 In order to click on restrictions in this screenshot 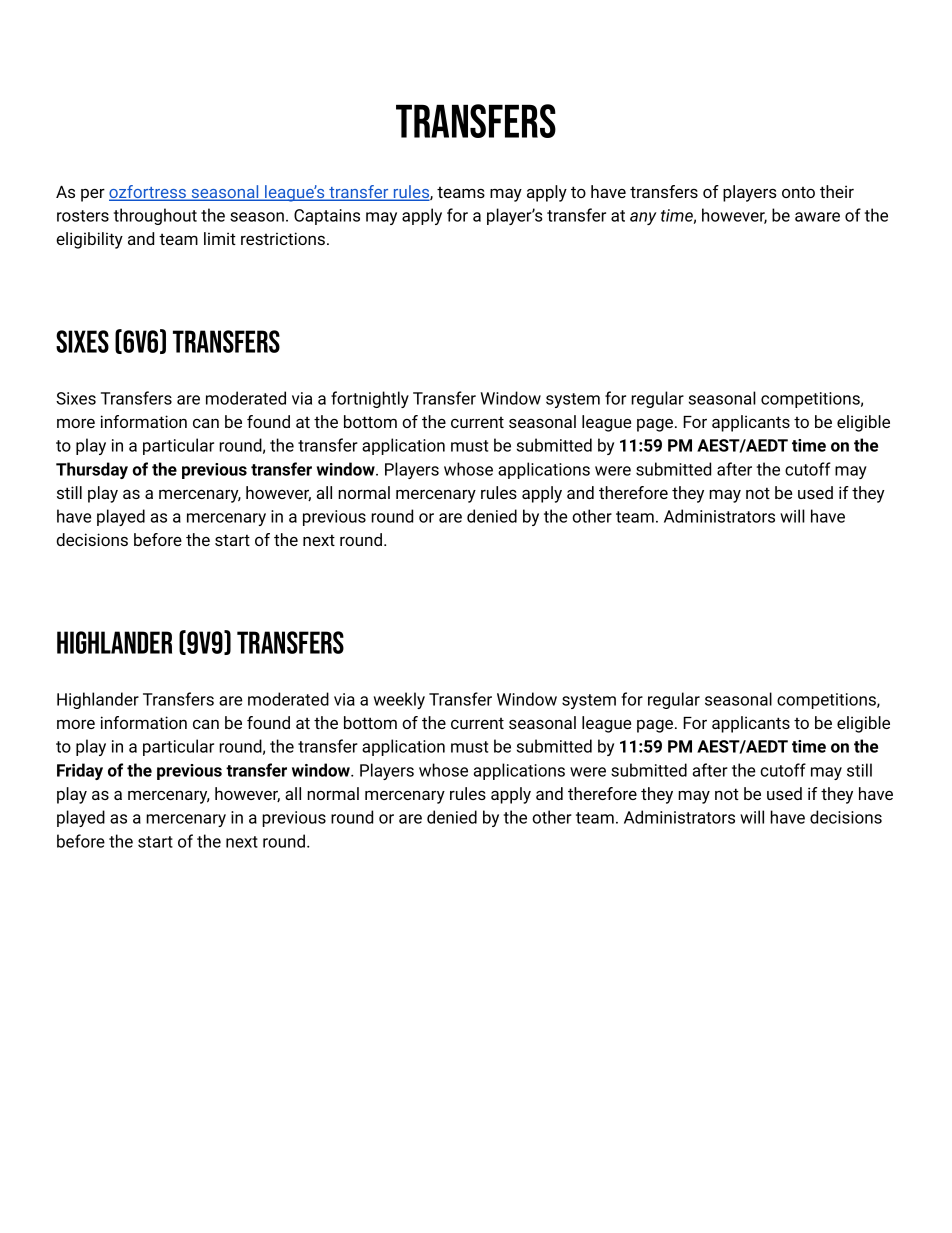, I will do `click(283, 238)`.
